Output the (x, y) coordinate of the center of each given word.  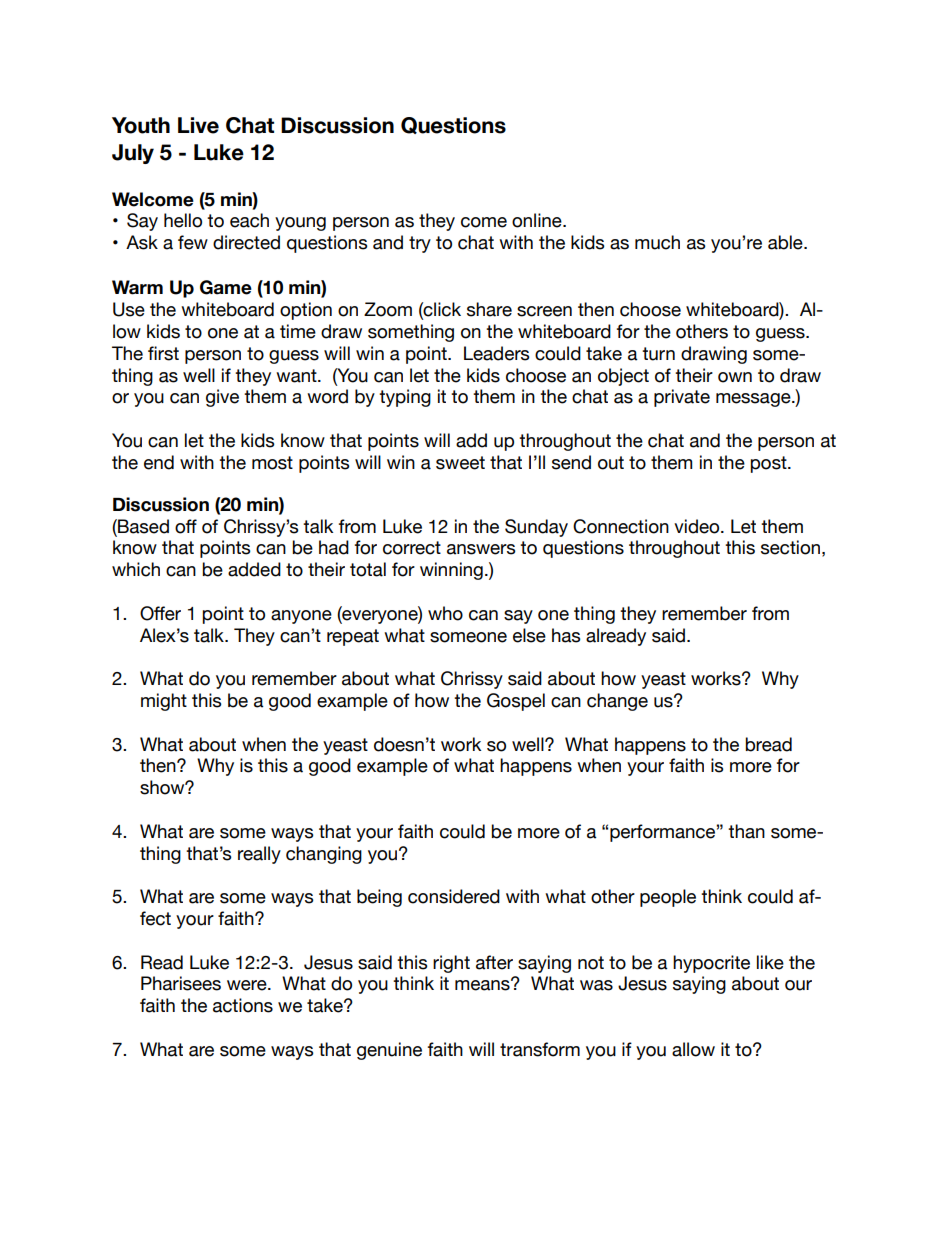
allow (693, 1049)
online (538, 220)
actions (243, 1005)
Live (198, 125)
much (657, 242)
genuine (389, 1051)
